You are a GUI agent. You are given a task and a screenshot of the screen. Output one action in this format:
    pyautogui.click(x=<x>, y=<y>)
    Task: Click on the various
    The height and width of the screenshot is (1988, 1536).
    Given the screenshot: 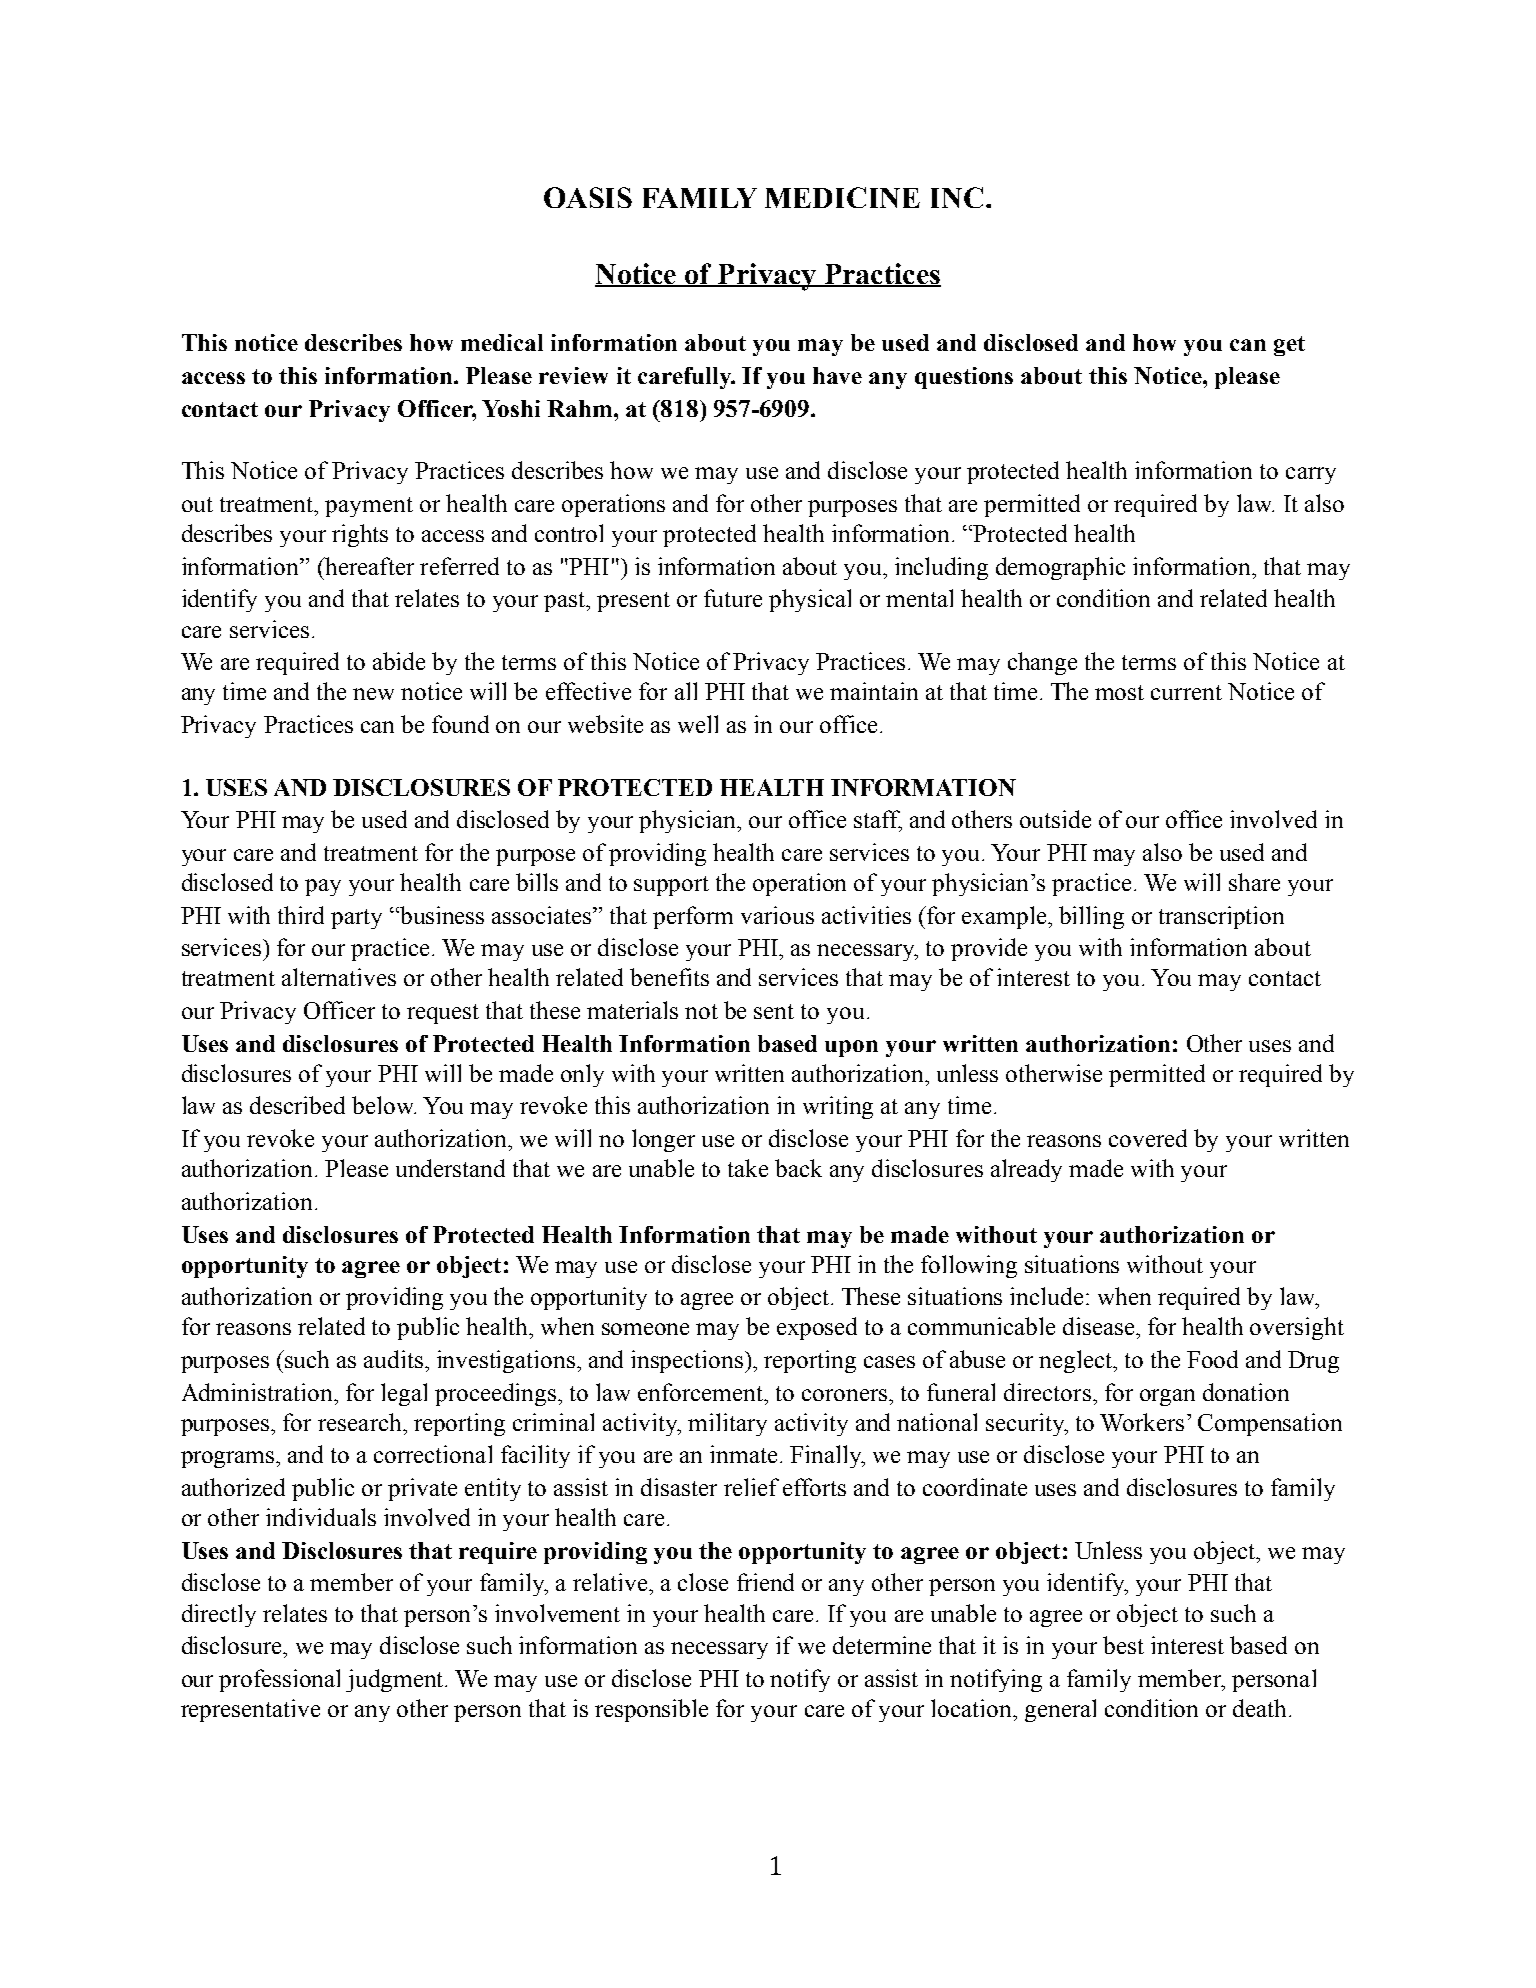 What is the action you would take?
    pyautogui.click(x=777, y=915)
